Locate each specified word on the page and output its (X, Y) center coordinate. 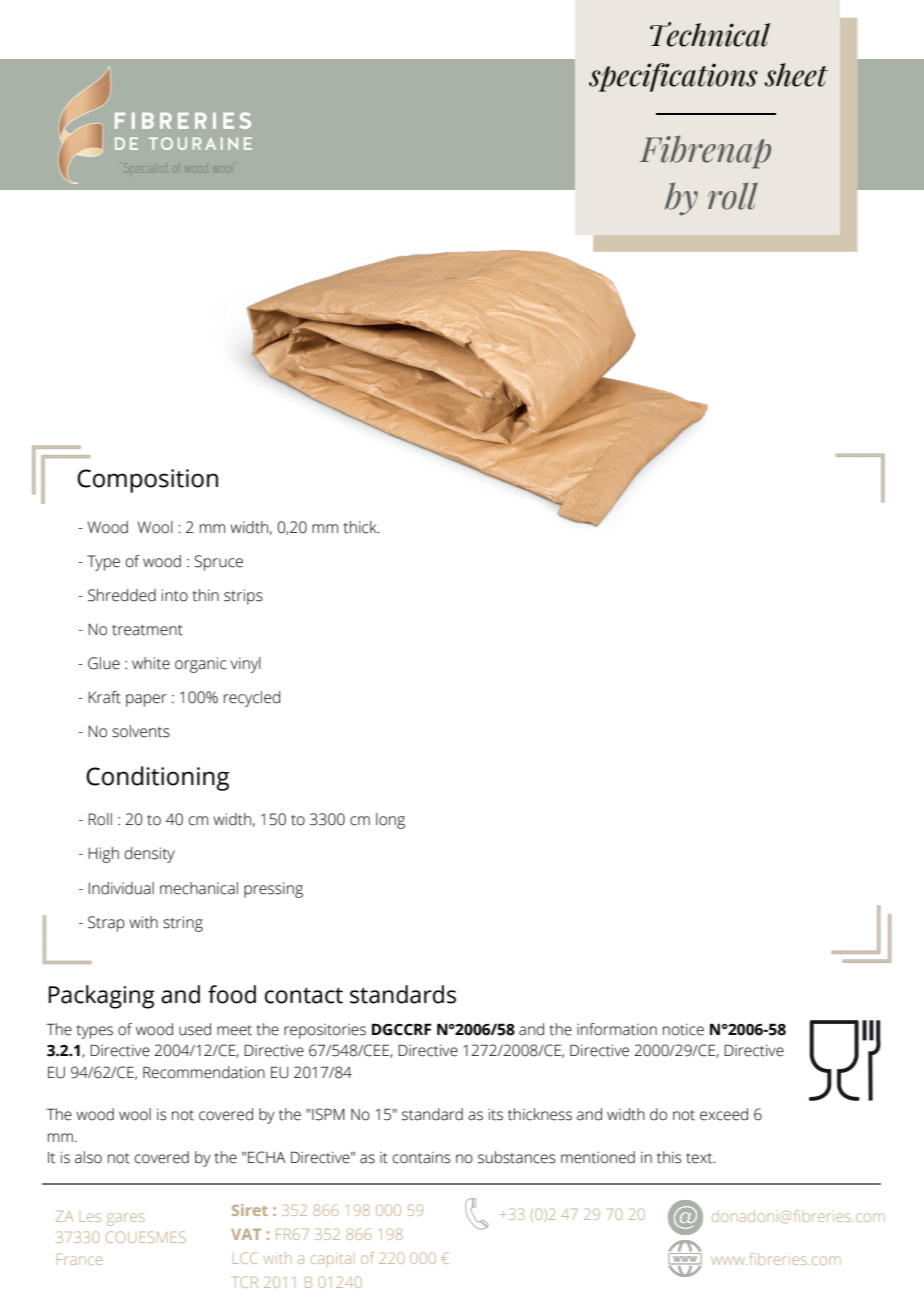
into (175, 595)
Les (90, 1217)
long (390, 821)
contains (422, 1157)
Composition (147, 481)
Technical (710, 34)
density (150, 855)
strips (243, 597)
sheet (796, 75)
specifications (673, 77)
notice (683, 1029)
